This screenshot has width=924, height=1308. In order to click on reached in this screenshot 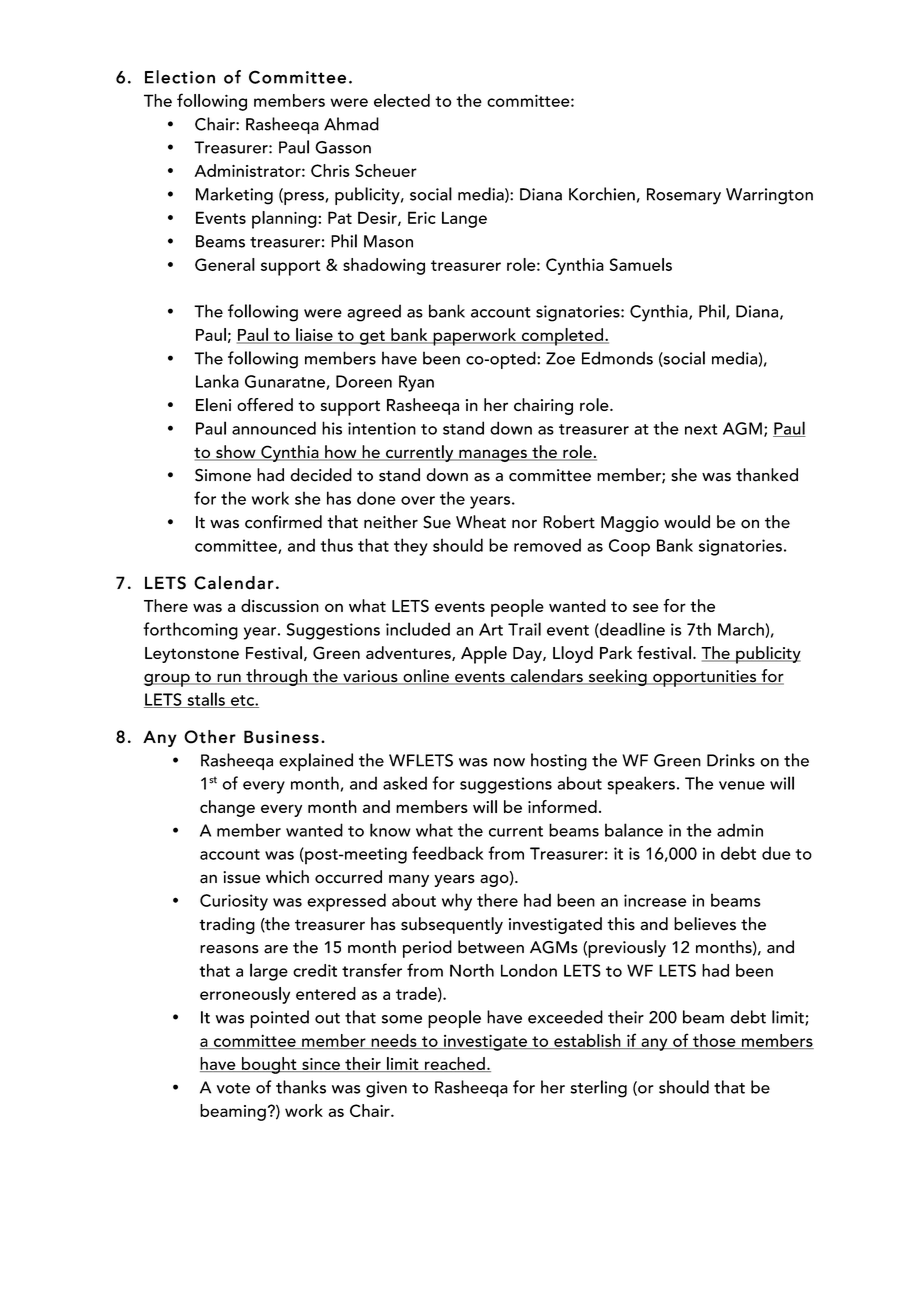, I will do `click(454, 1064)`.
